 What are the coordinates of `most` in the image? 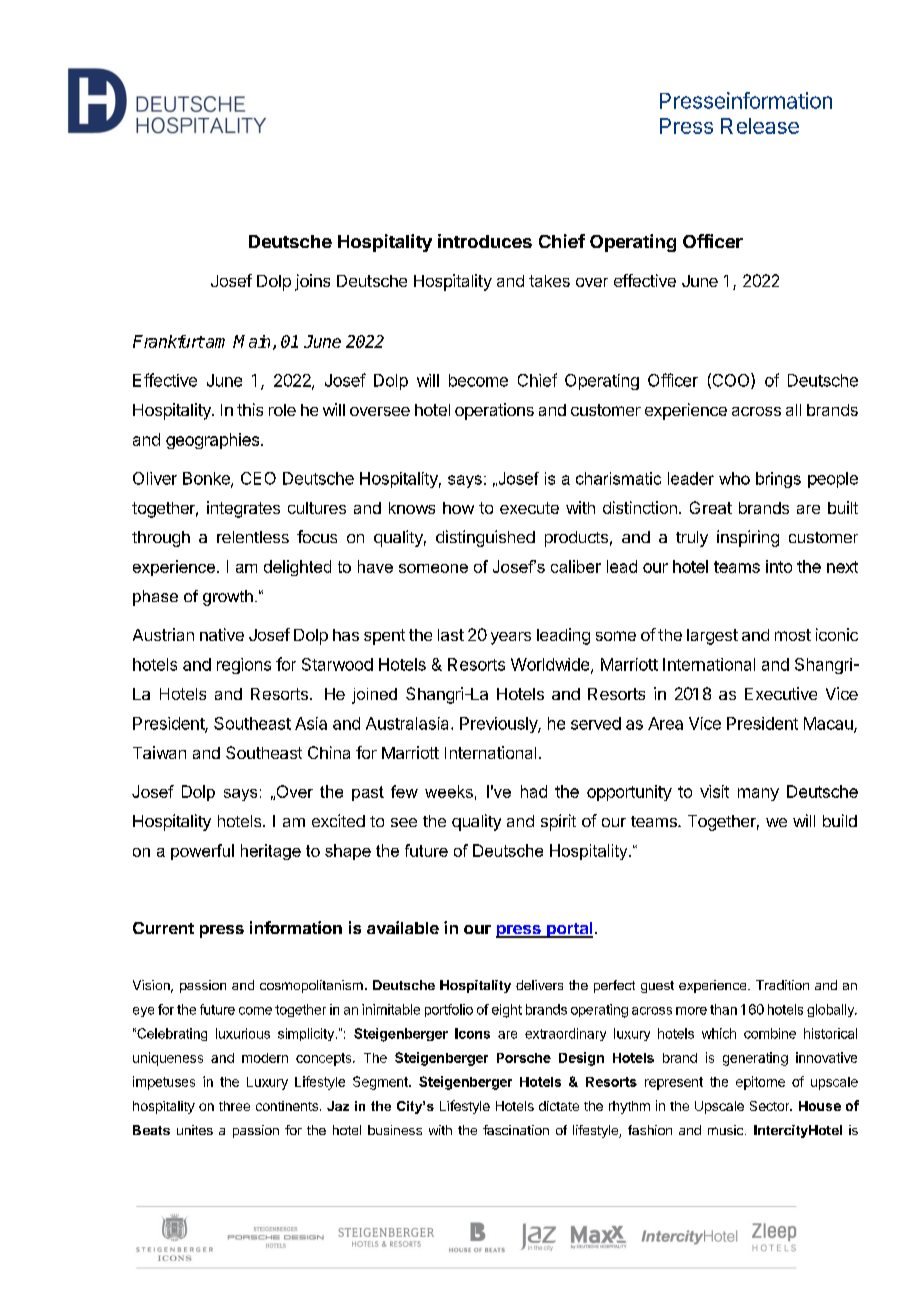 It's located at (793, 635).
